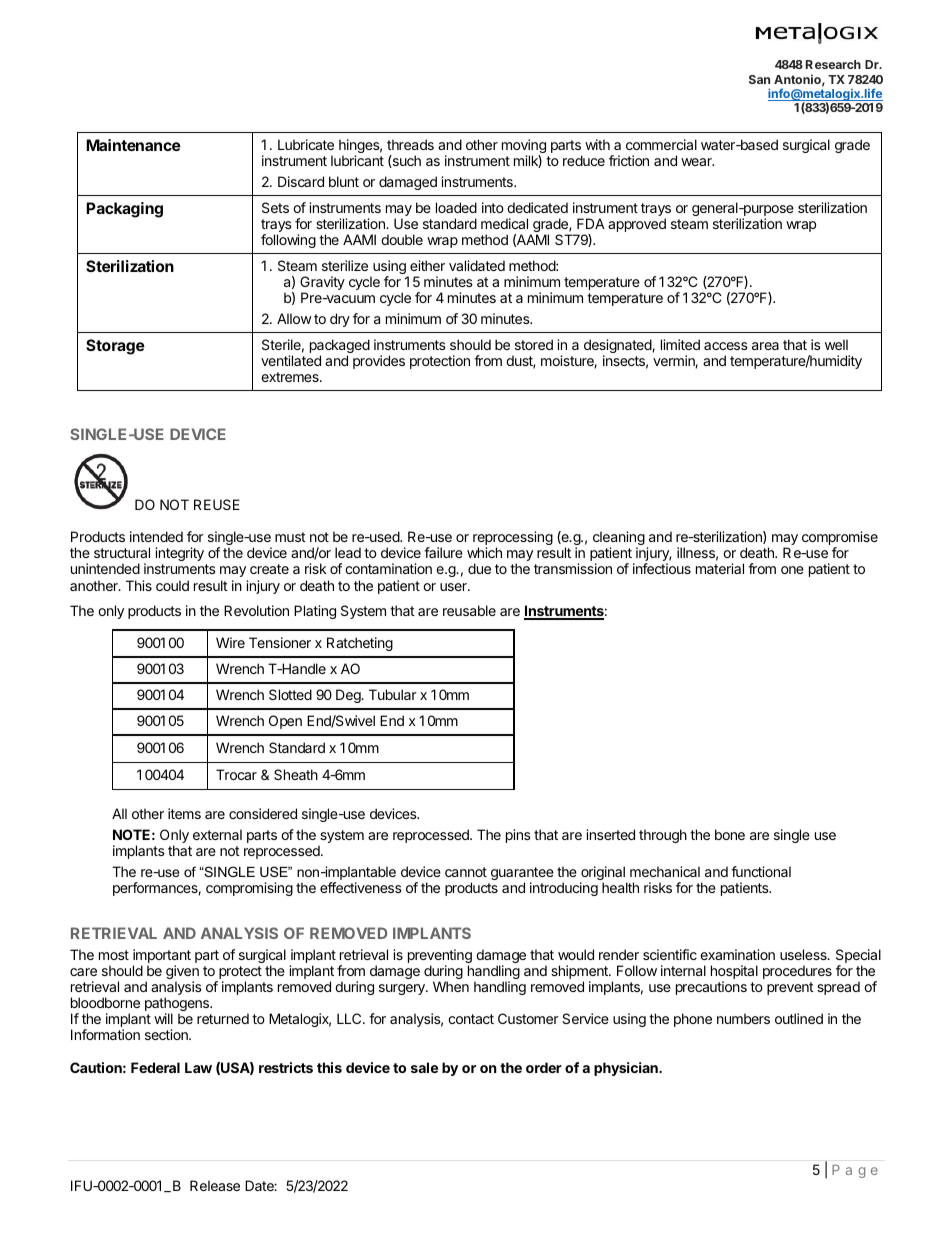 Image resolution: width=952 pixels, height=1233 pixels. I want to click on Maintenance, so click(133, 145).
